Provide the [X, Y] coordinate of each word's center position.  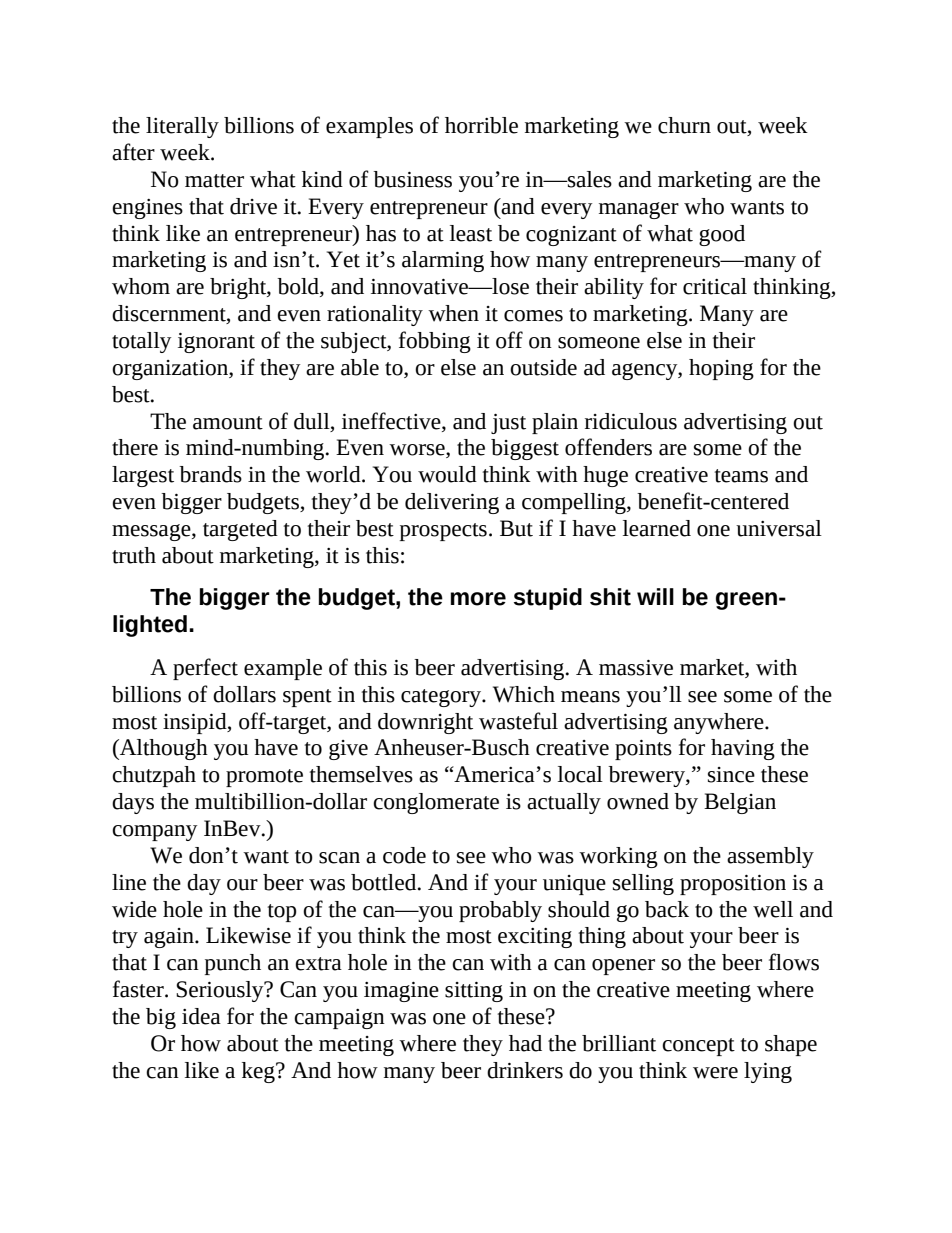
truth [134, 555]
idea [201, 1016]
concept [698, 1047]
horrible [481, 125]
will [655, 596]
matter [214, 181]
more [478, 599]
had [525, 1043]
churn [684, 125]
